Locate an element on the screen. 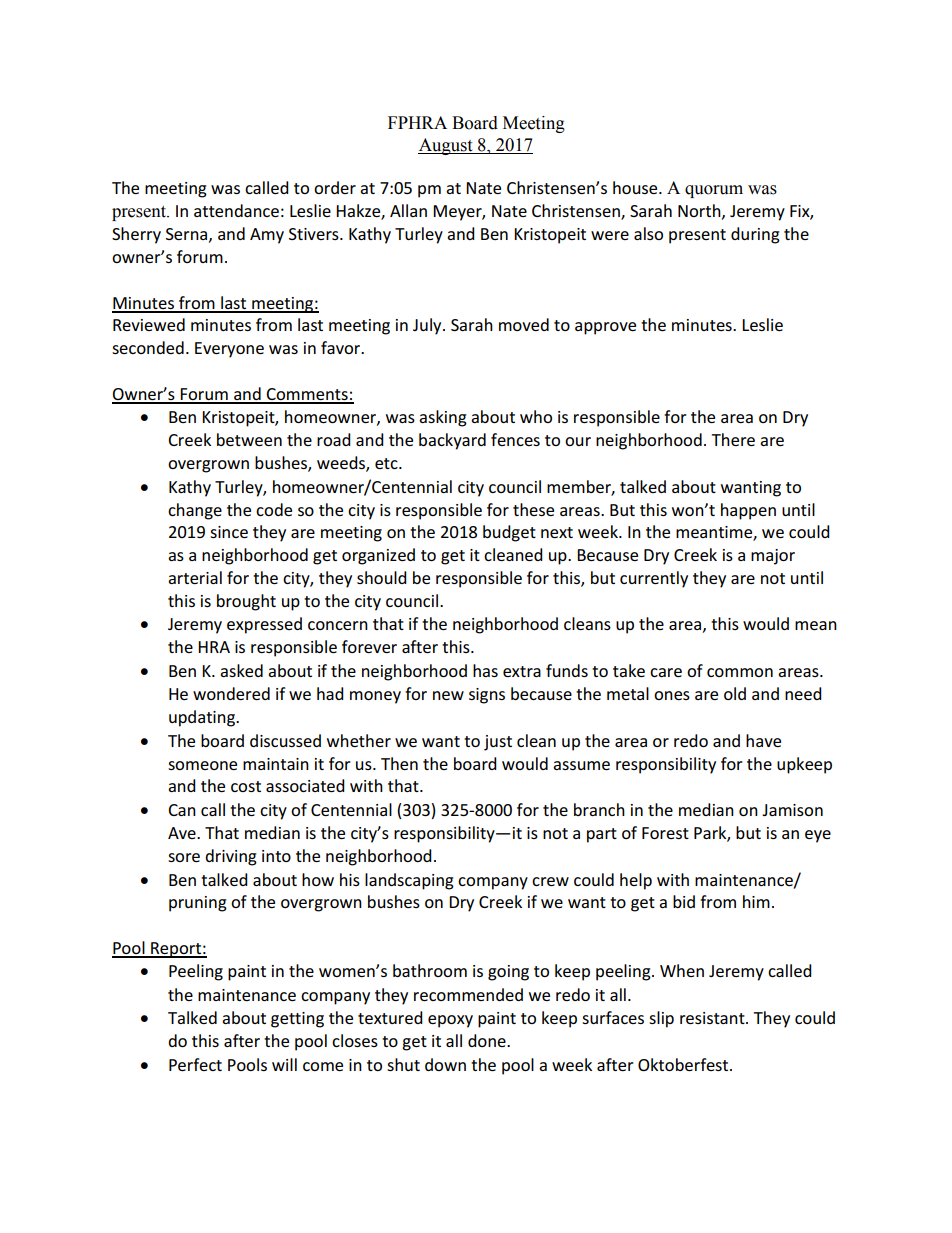 This screenshot has width=952, height=1233. currently is located at coordinates (654, 579).
